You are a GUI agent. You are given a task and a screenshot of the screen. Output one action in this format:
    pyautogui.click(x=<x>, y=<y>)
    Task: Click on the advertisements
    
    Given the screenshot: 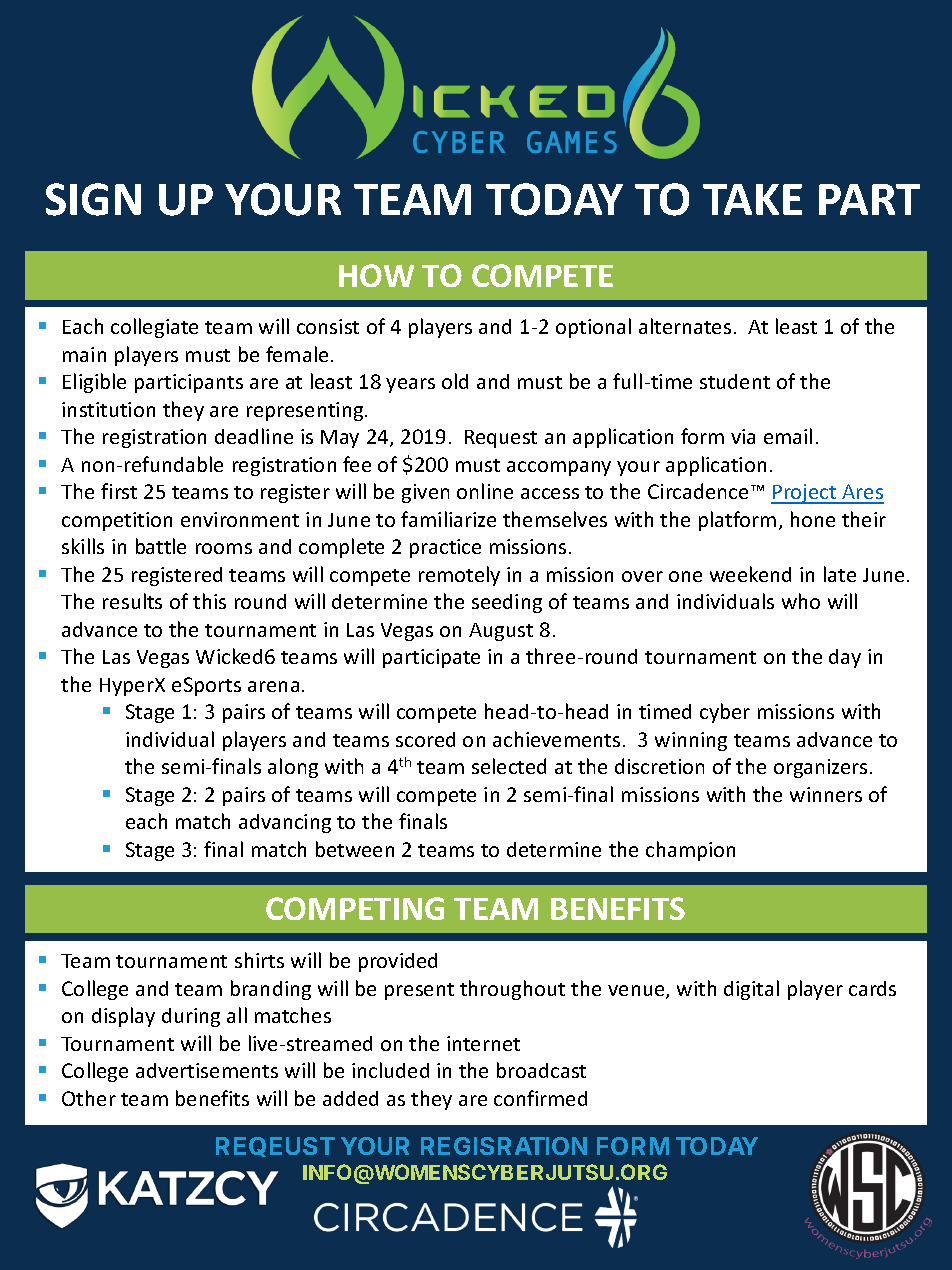 What is the action you would take?
    pyautogui.click(x=207, y=1070)
